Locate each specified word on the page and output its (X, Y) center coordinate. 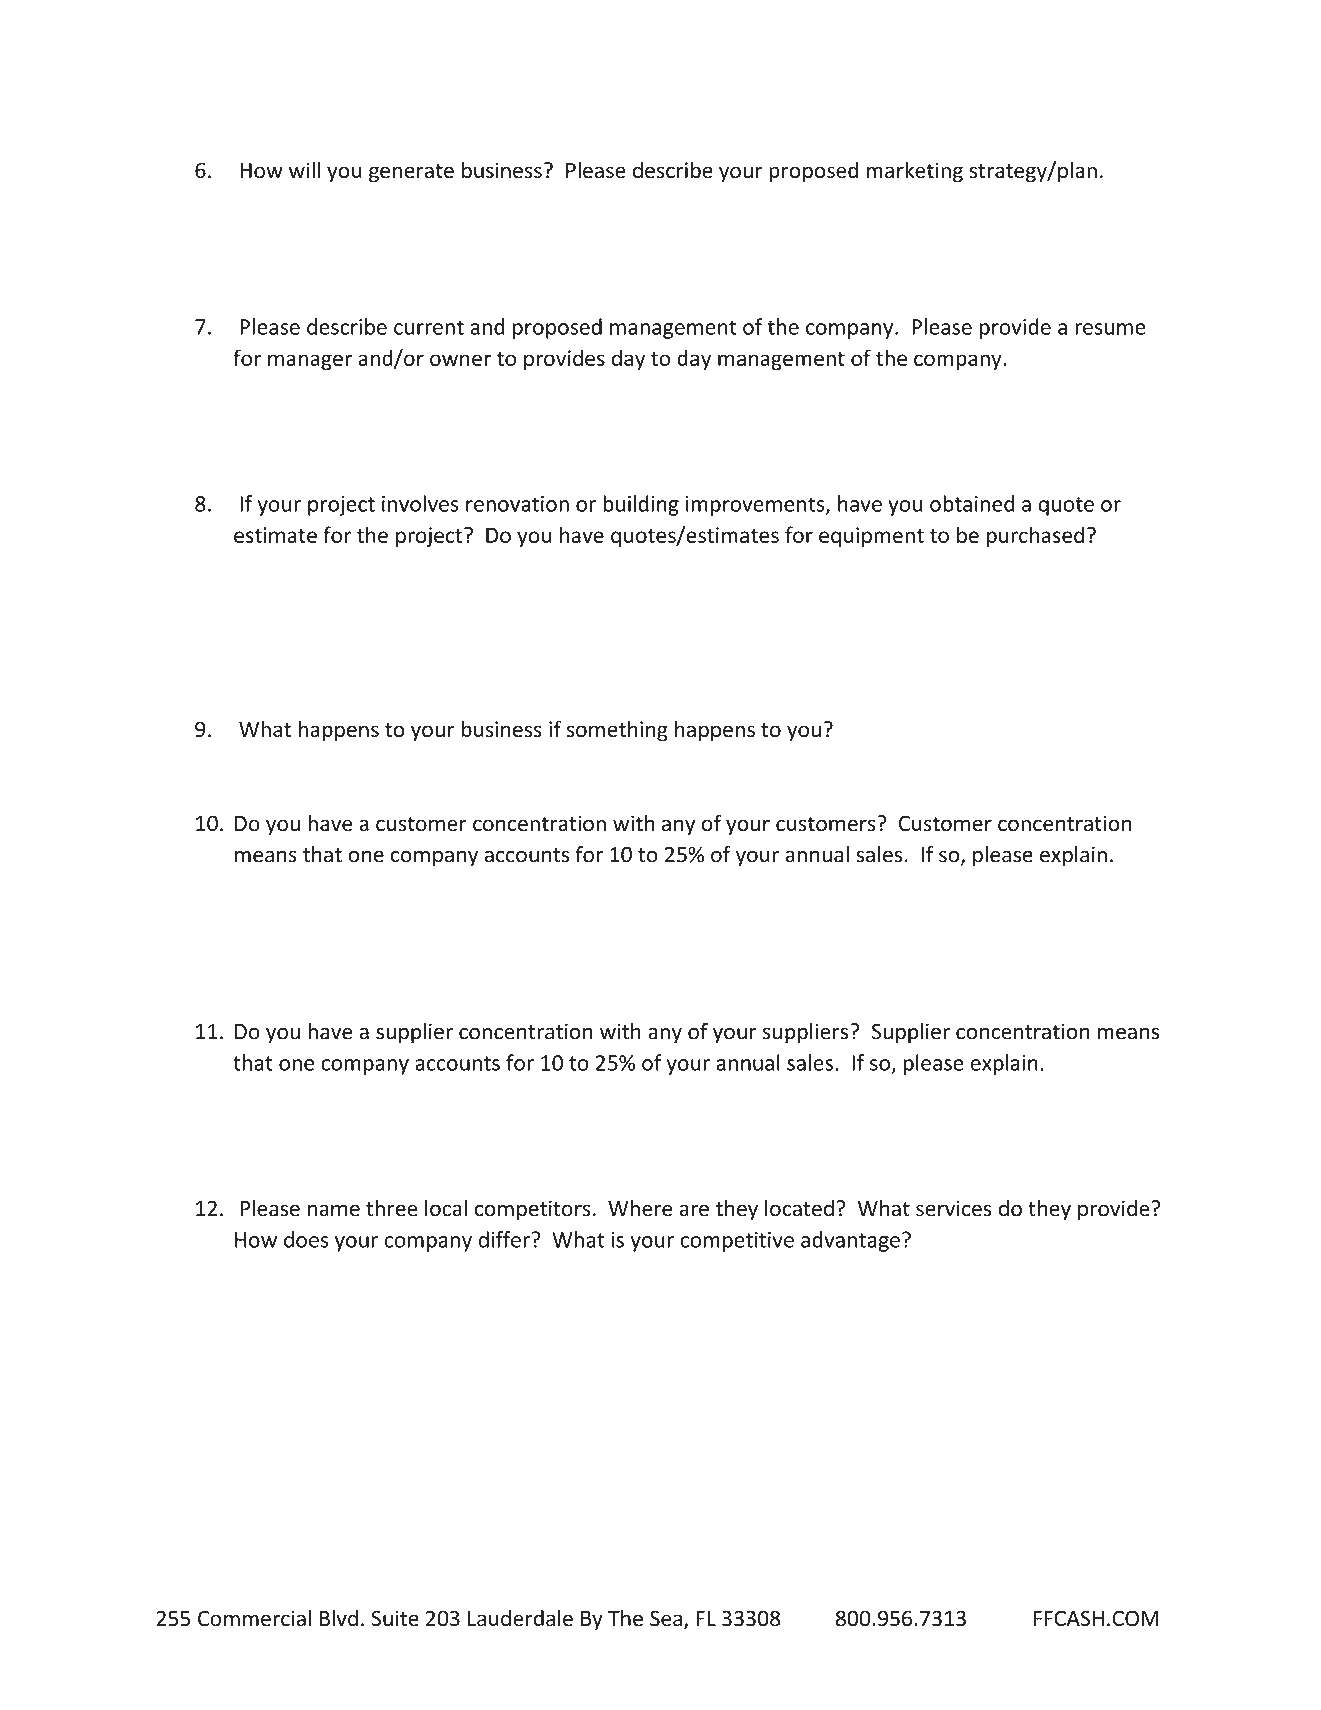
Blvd (339, 1618)
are (694, 1210)
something (617, 731)
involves (420, 503)
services (953, 1208)
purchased (1035, 536)
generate (411, 173)
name (334, 1210)
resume (1110, 329)
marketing (914, 172)
